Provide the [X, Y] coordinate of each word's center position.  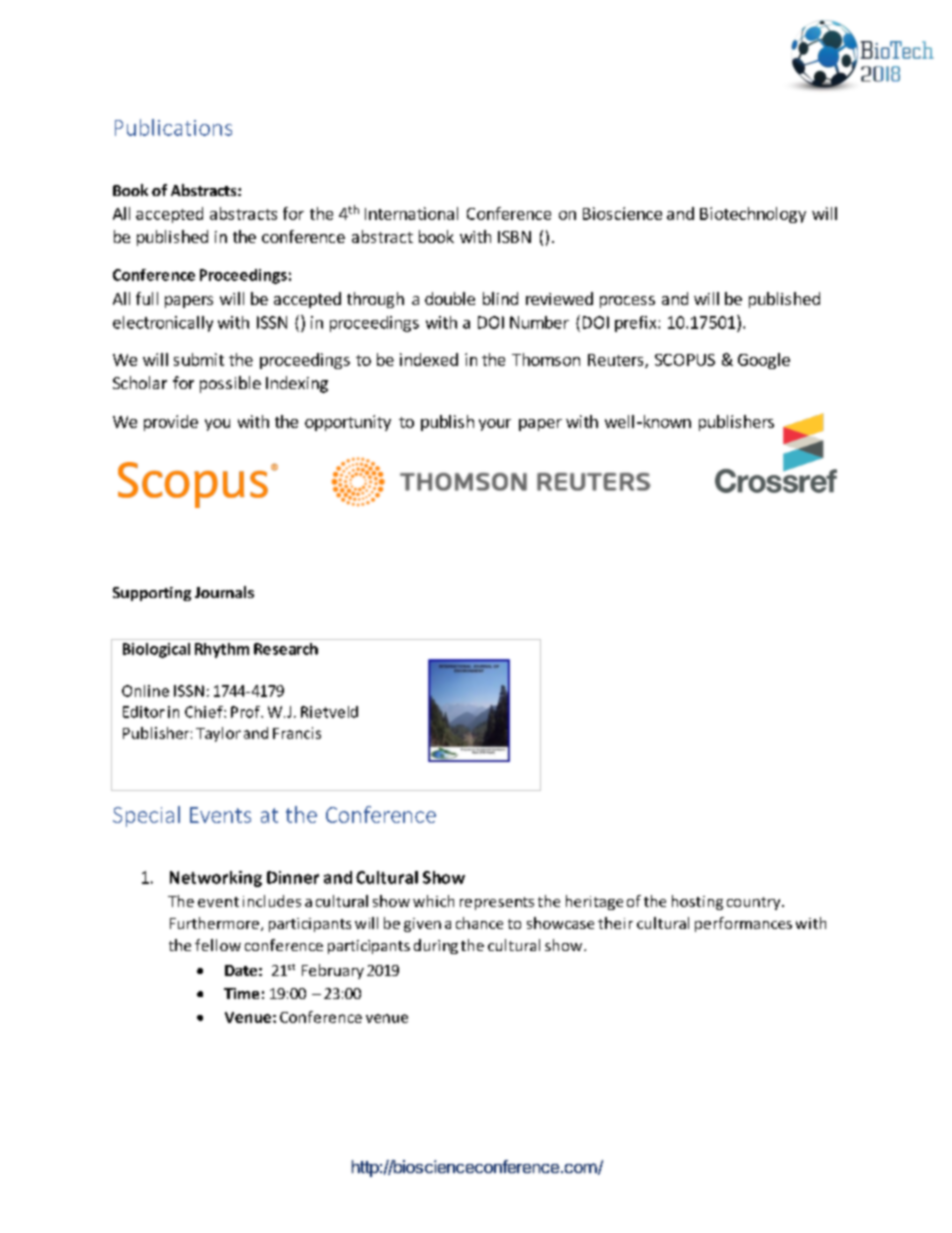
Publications [173, 127]
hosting [697, 902]
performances [743, 924]
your [495, 425]
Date [241, 970]
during [436, 946]
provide [171, 423]
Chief [205, 712]
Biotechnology [753, 215]
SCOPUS [685, 360]
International [411, 213]
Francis [297, 733]
